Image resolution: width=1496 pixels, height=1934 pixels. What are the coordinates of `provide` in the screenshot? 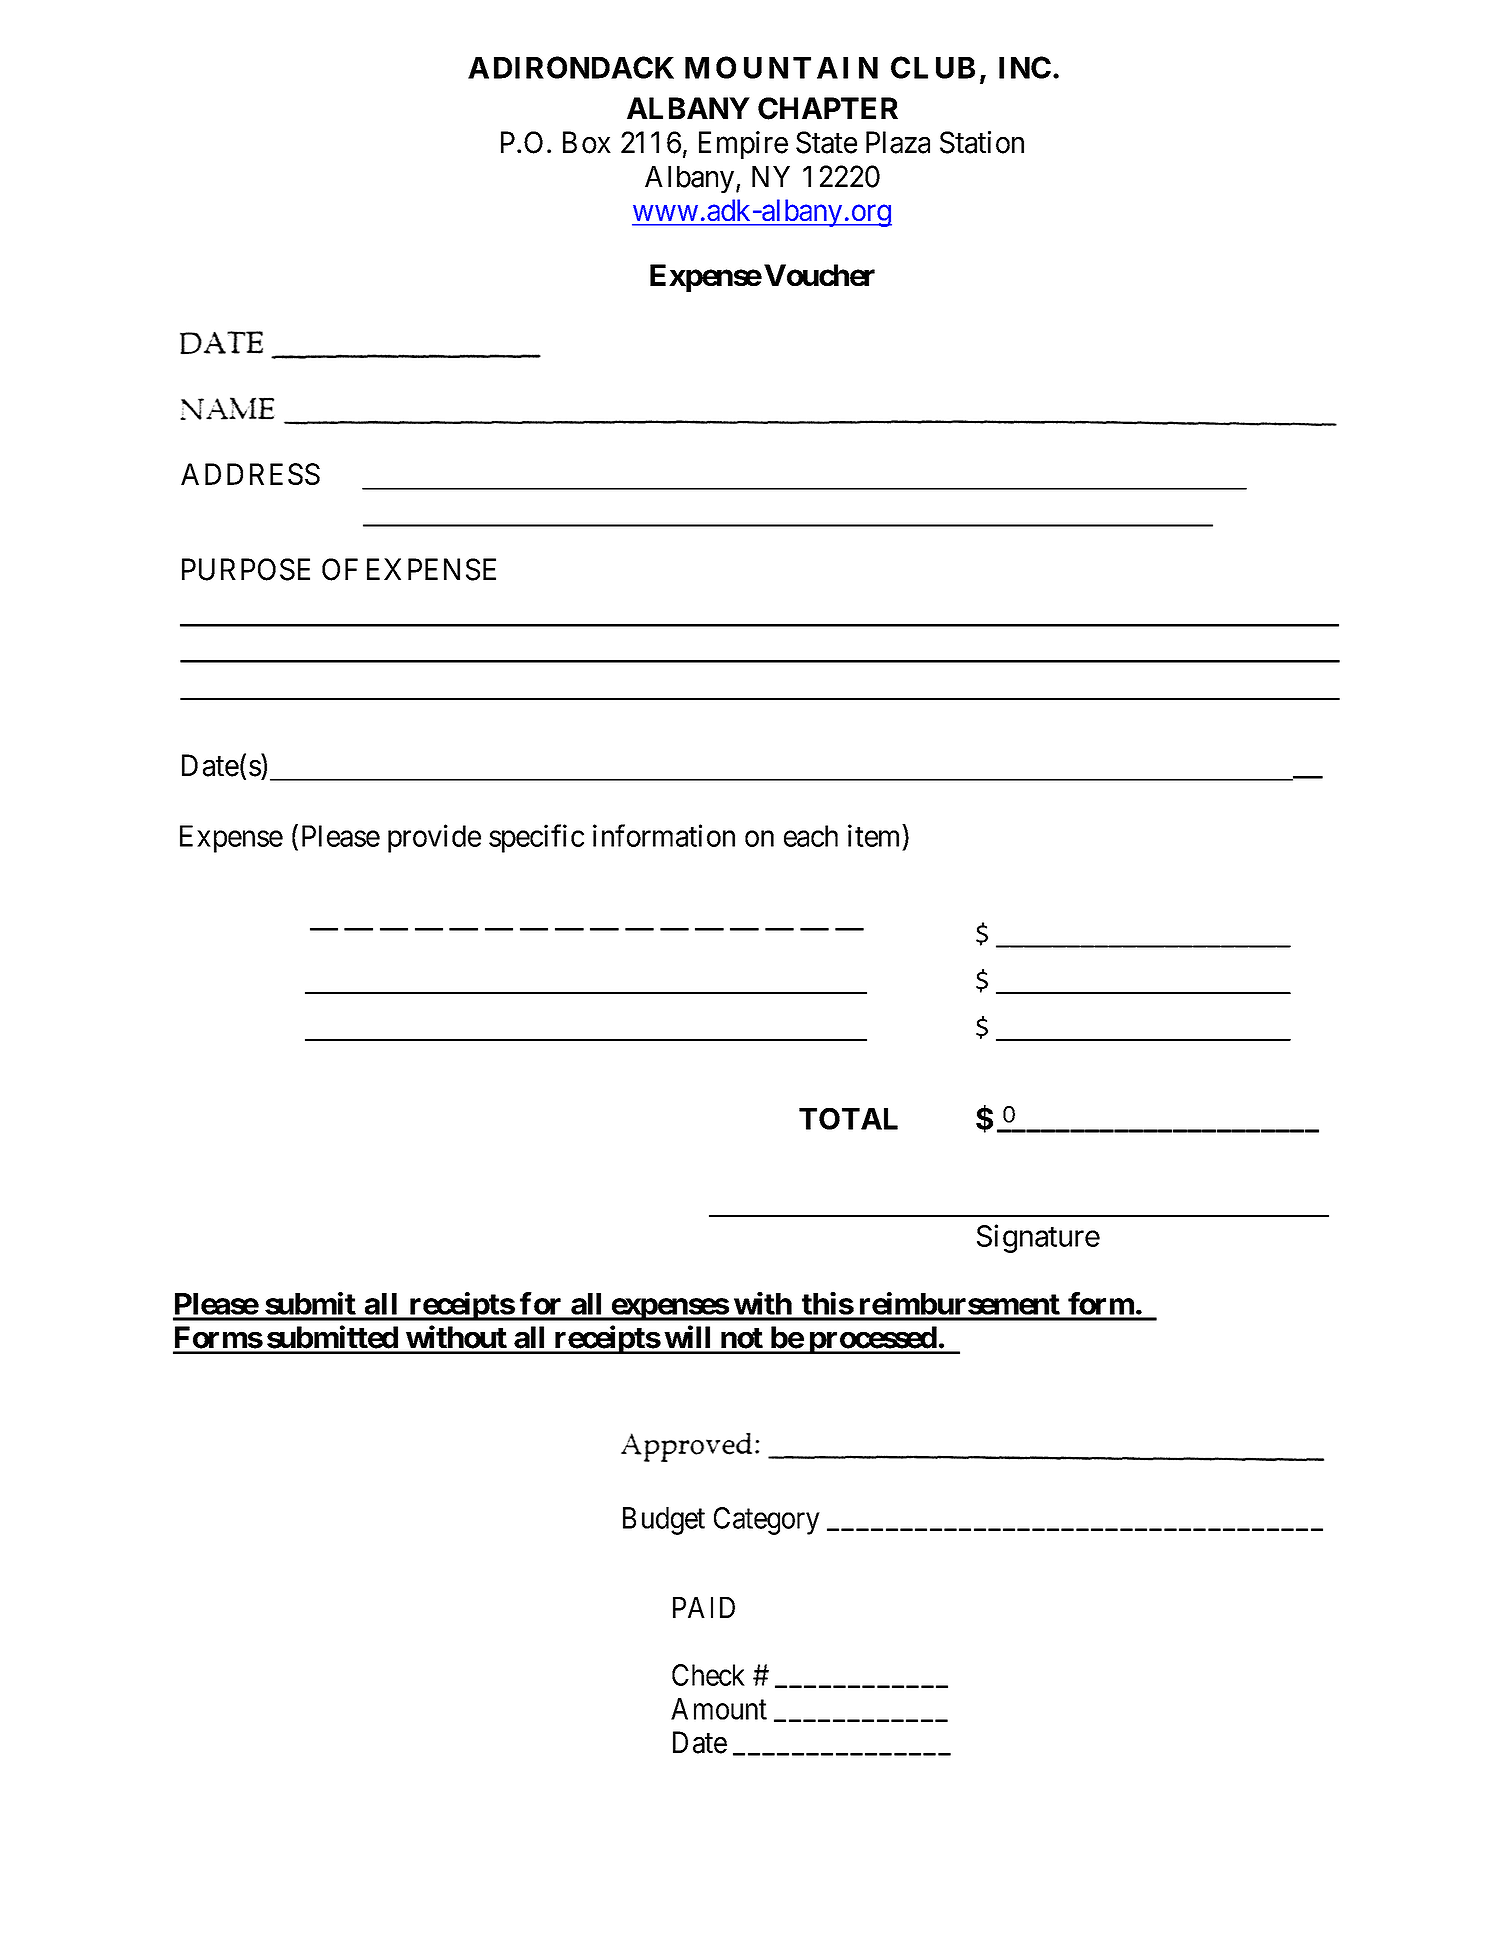 It's located at (434, 838).
